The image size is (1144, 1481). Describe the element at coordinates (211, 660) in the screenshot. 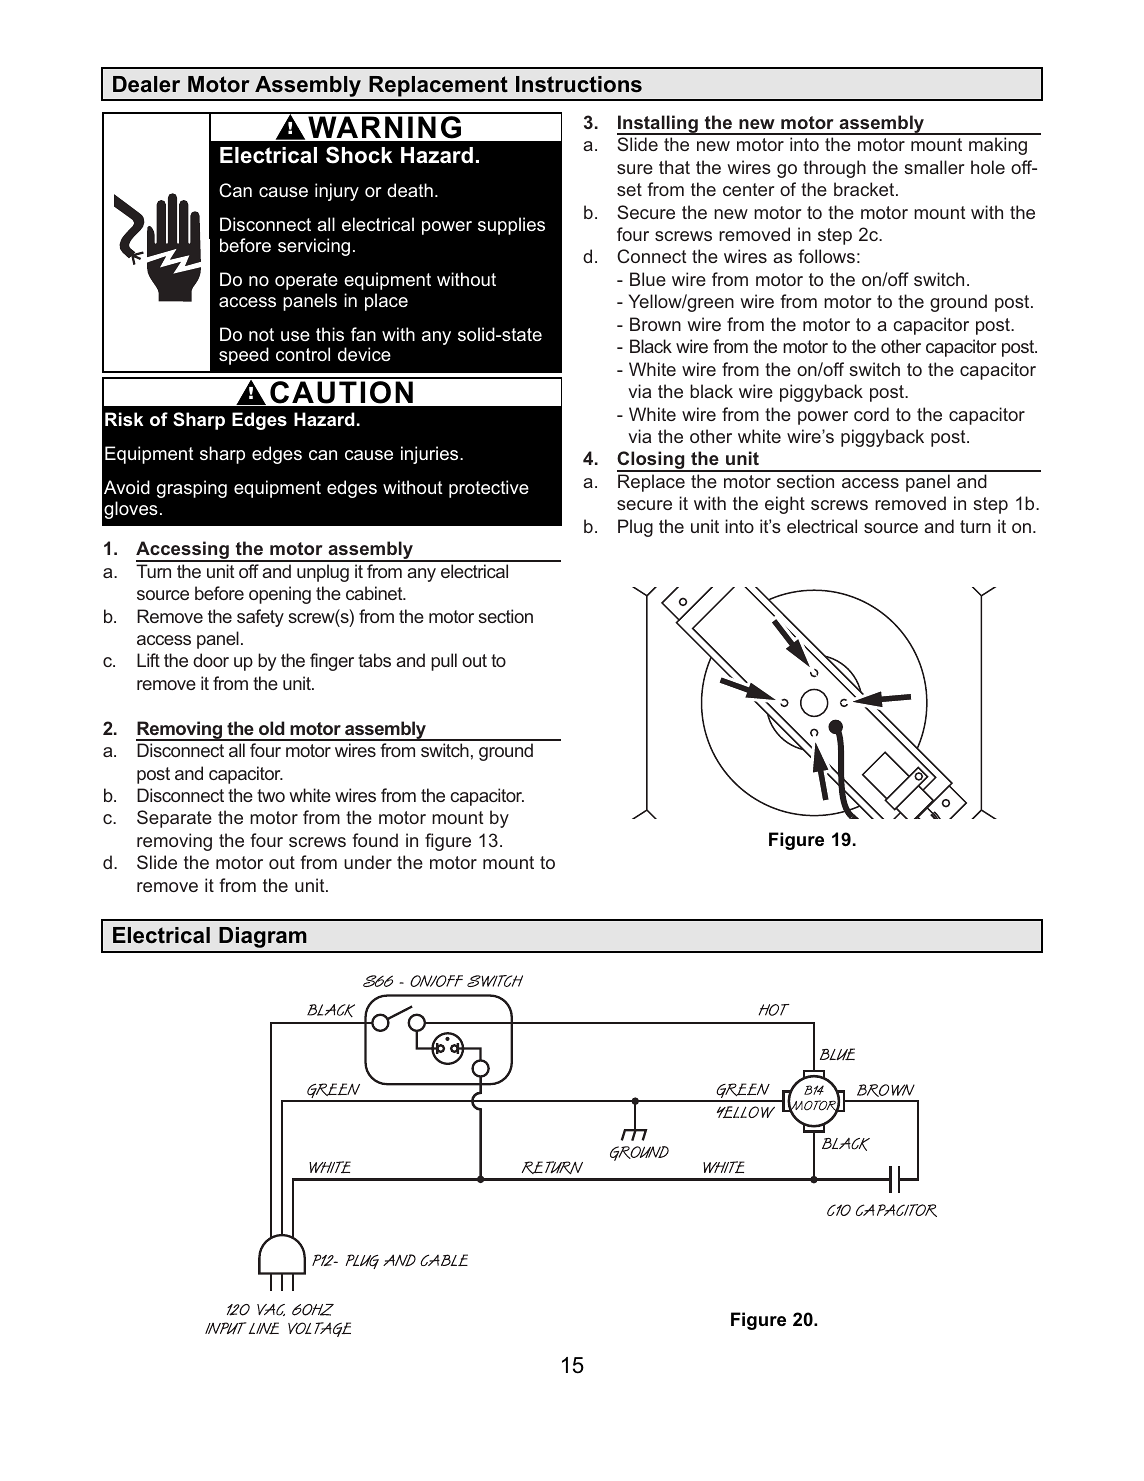

I see `door` at that location.
